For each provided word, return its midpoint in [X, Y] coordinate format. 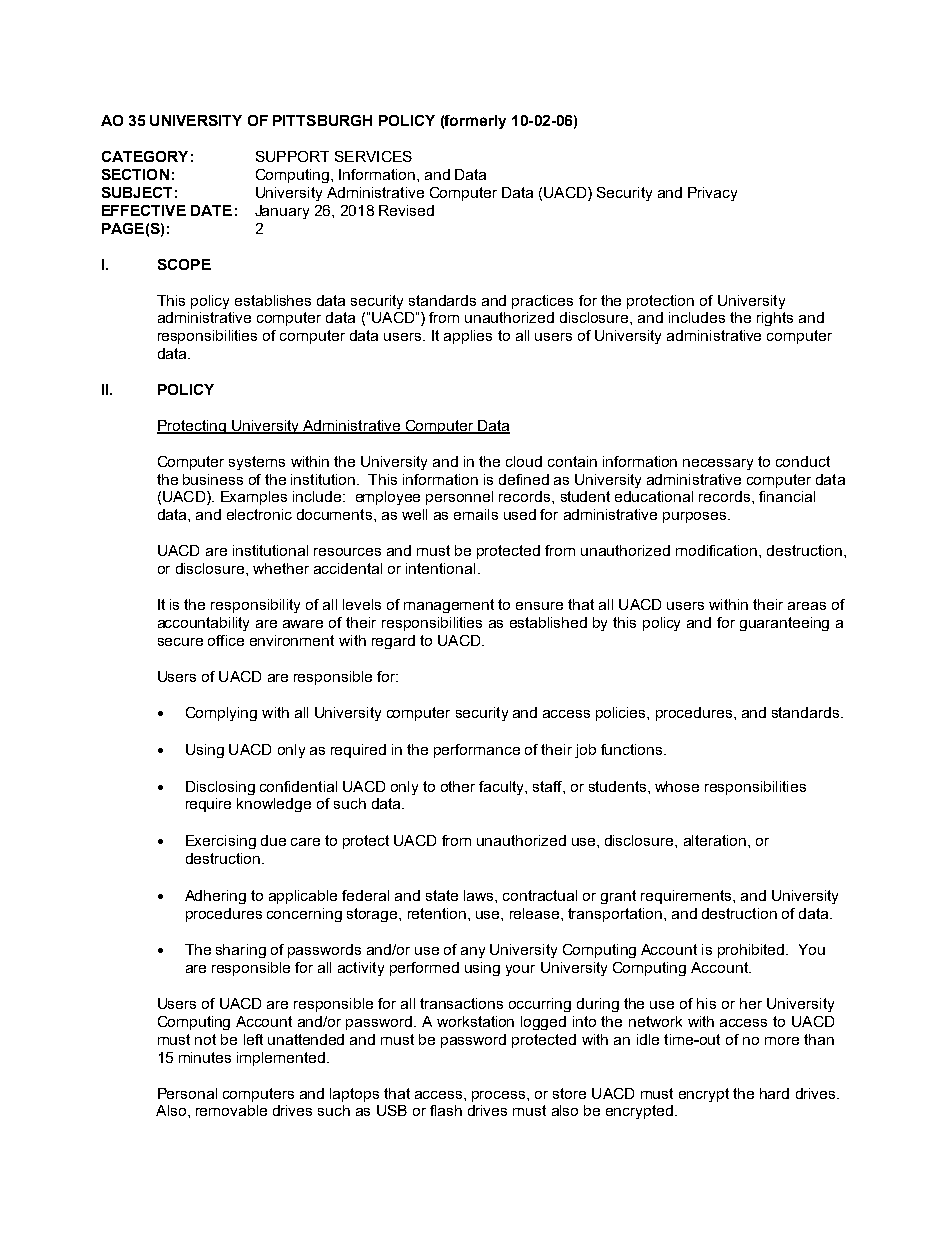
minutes [205, 1057]
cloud [524, 461]
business [213, 479]
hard [774, 1093]
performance [477, 751]
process [500, 1096]
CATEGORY [145, 156]
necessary [718, 464]
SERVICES [373, 156]
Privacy [712, 194]
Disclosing [220, 788]
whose [677, 786]
